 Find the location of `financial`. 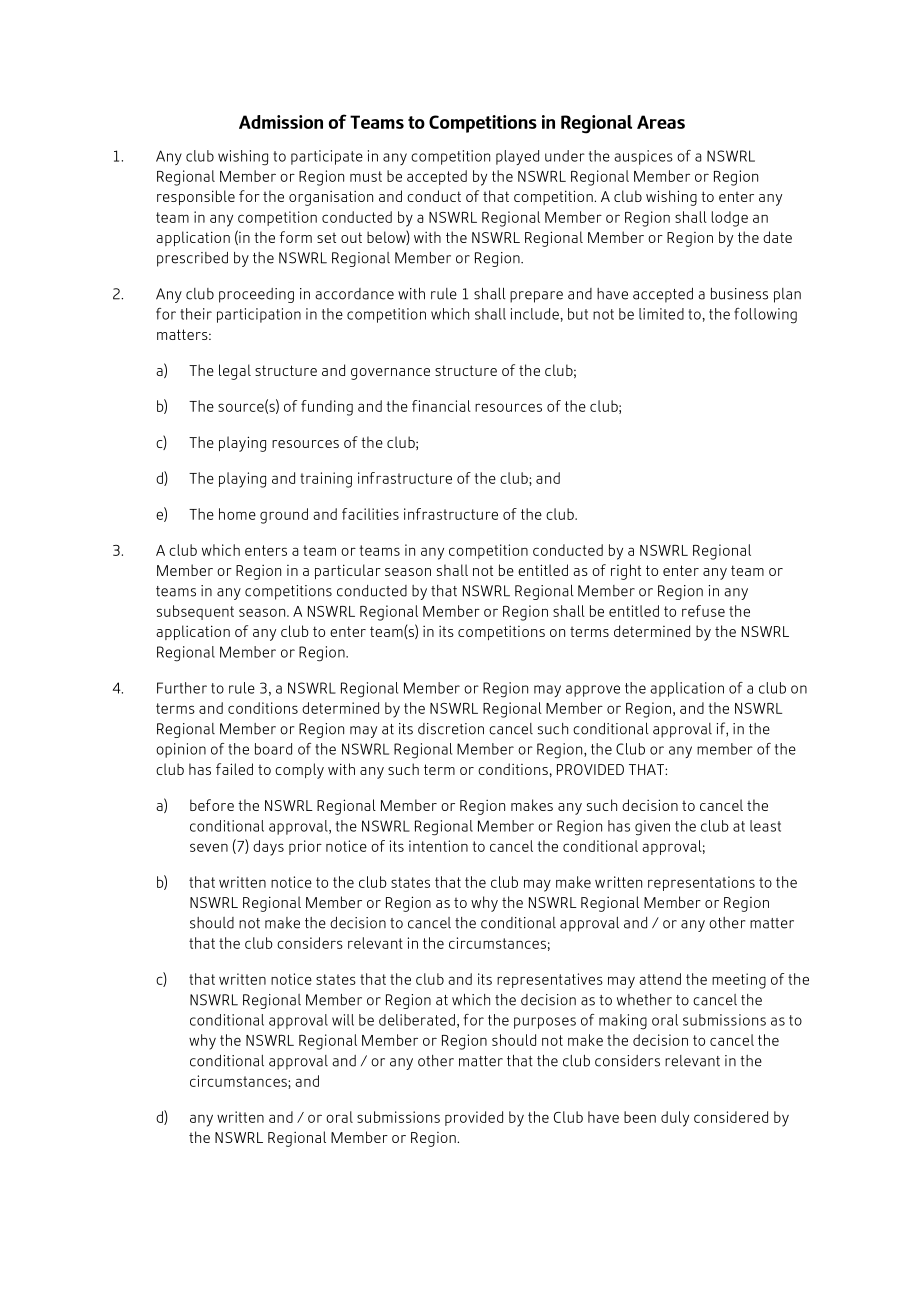

financial is located at coordinates (441, 406).
